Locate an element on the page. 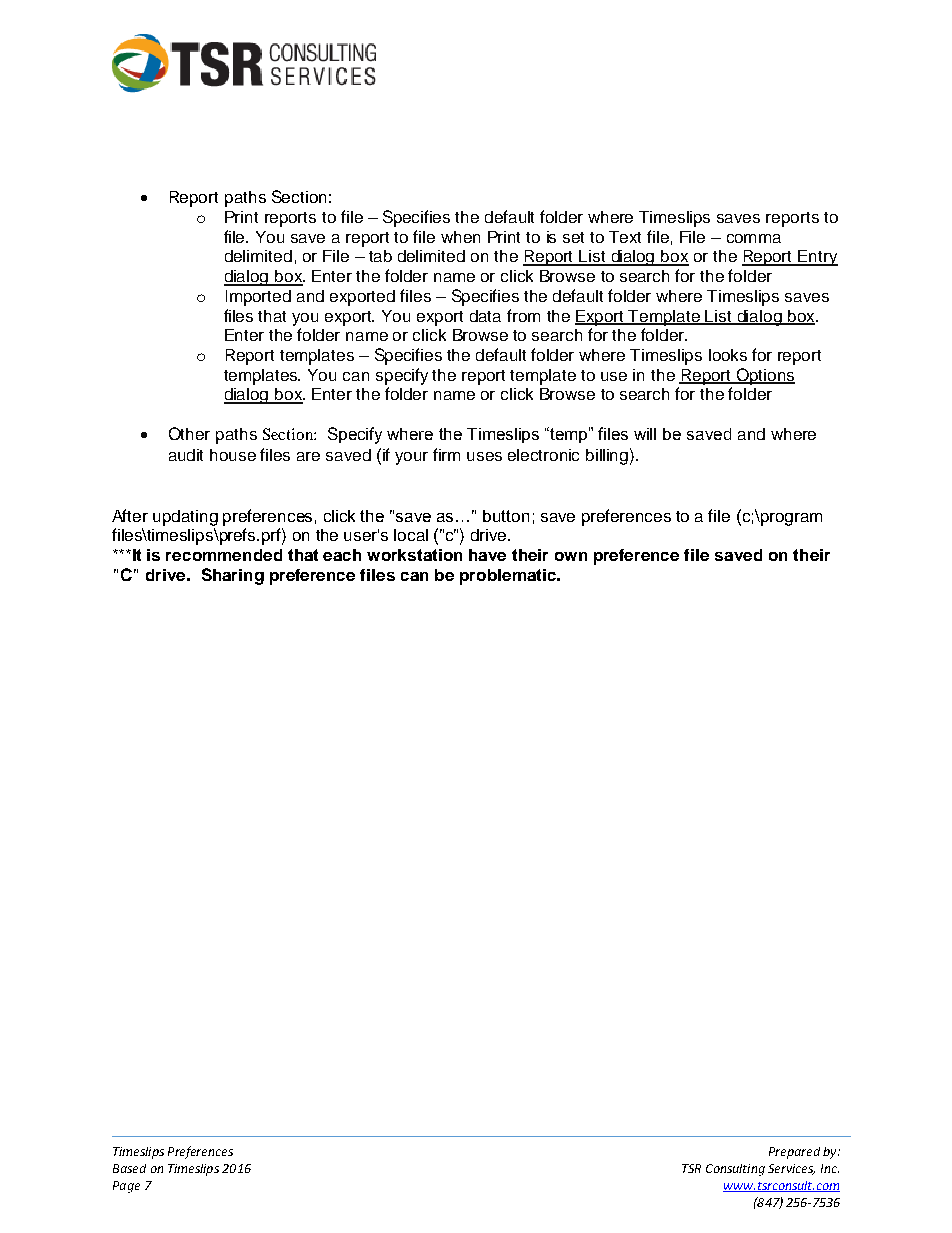  Services is located at coordinates (791, 1169).
